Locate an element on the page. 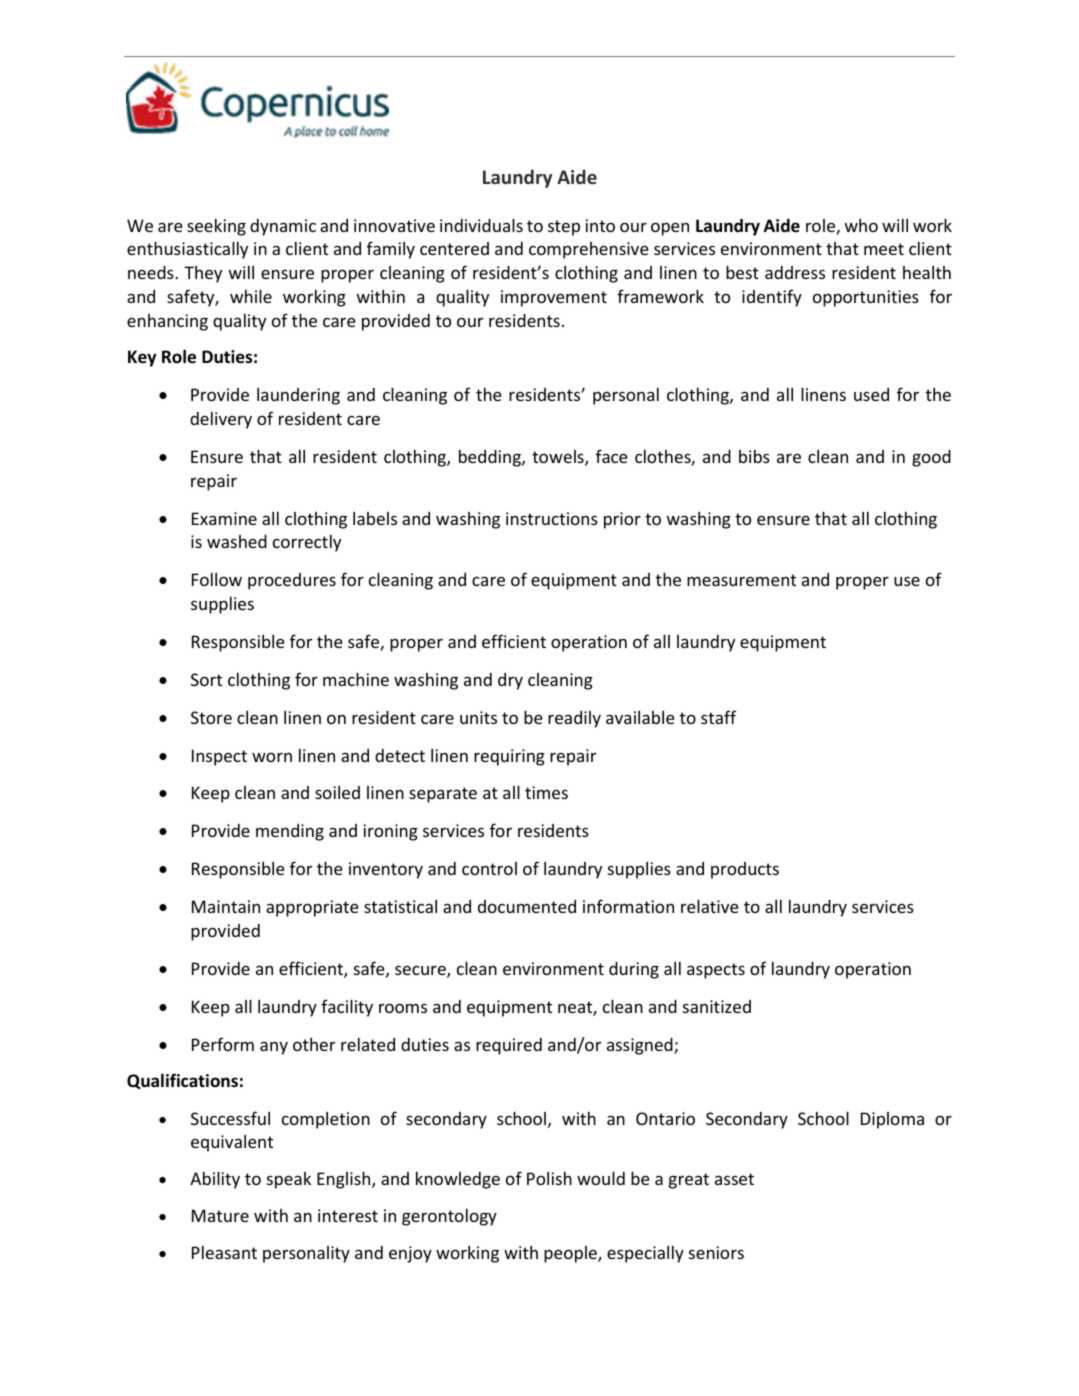  instructions is located at coordinates (552, 518).
